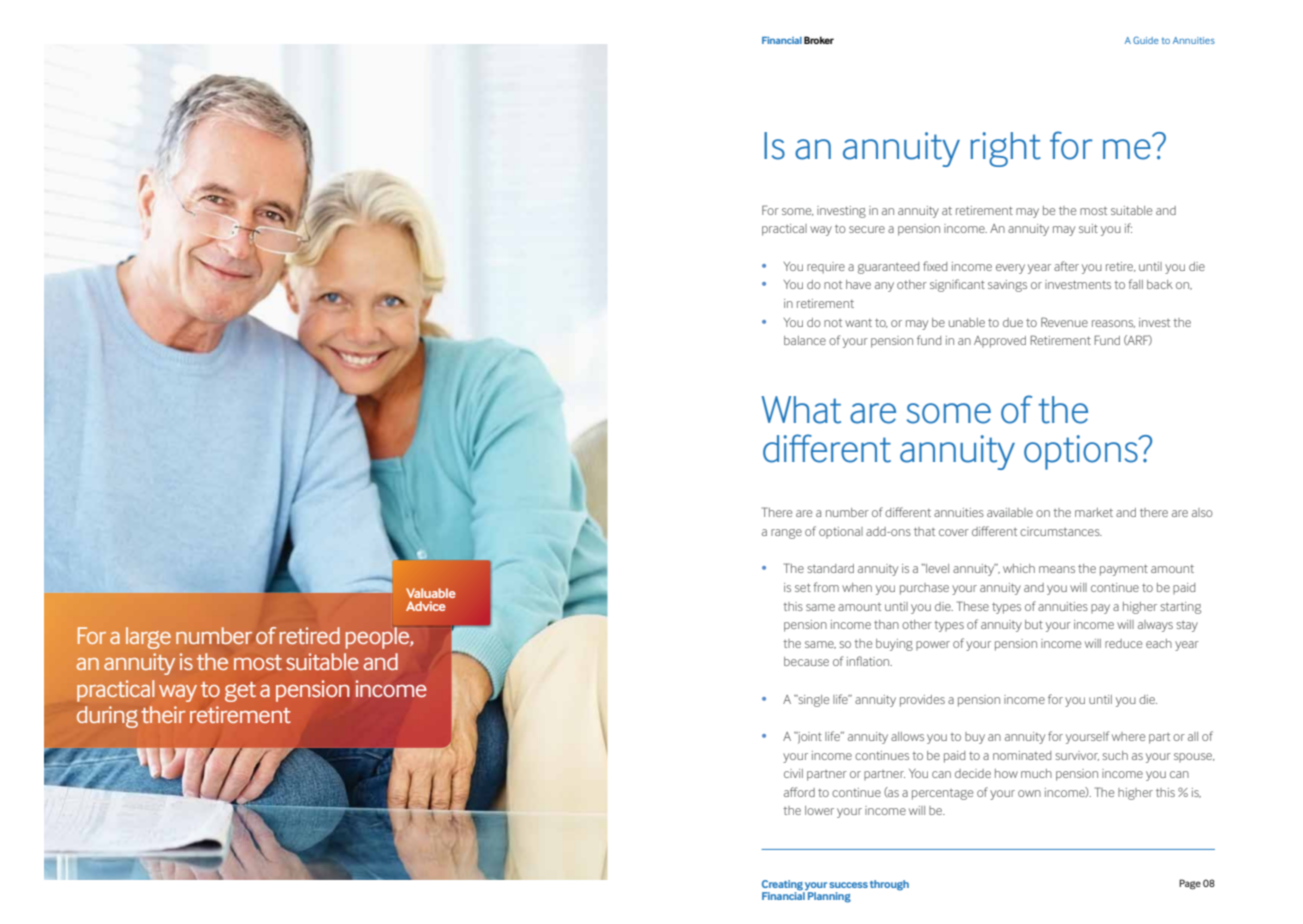 This screenshot has width=1303, height=924. Describe the element at coordinates (163, 714) in the screenshot. I see `their` at that location.
